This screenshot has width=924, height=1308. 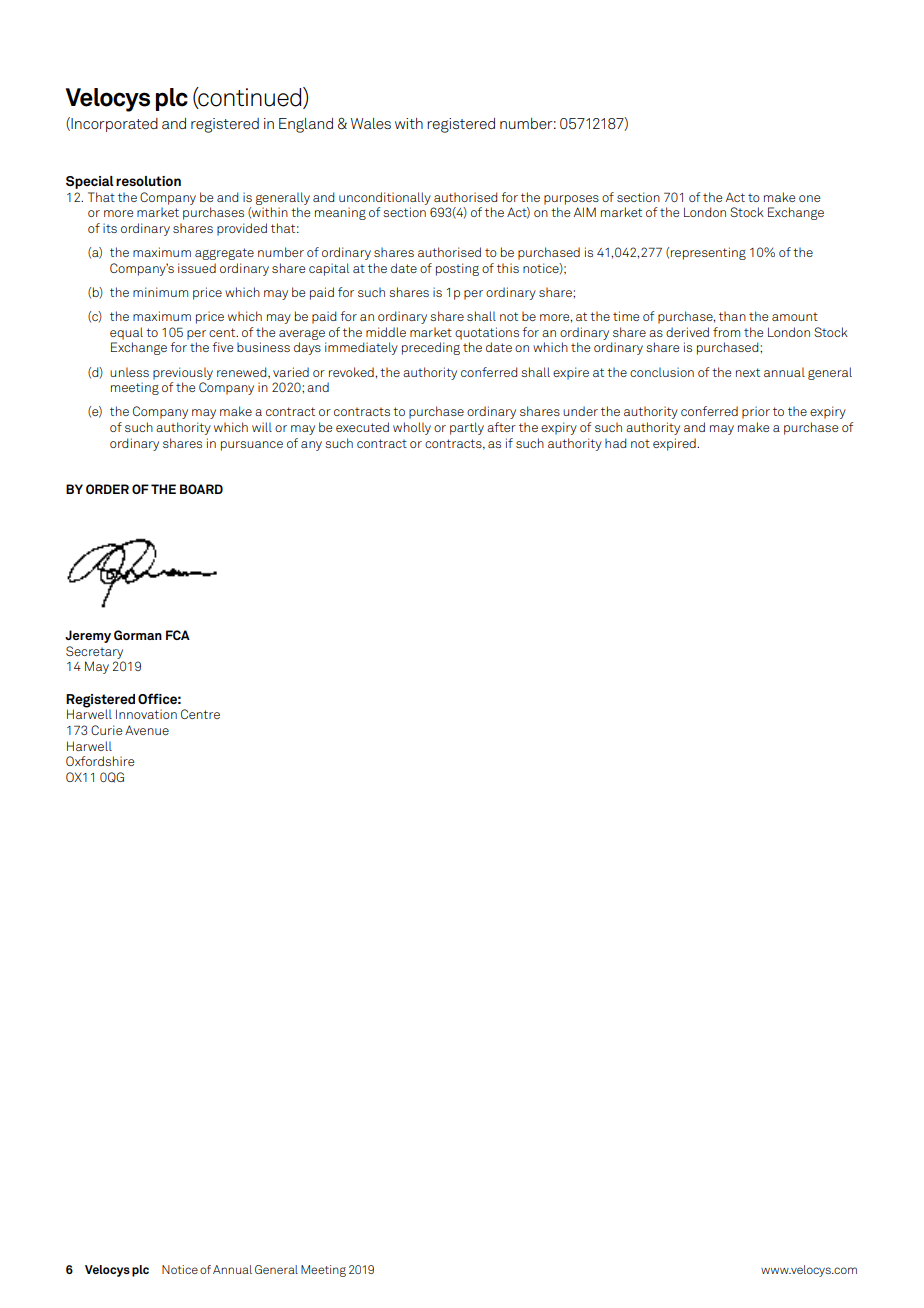 What do you see at coordinates (615, 443) in the screenshot?
I see `had` at bounding box center [615, 443].
